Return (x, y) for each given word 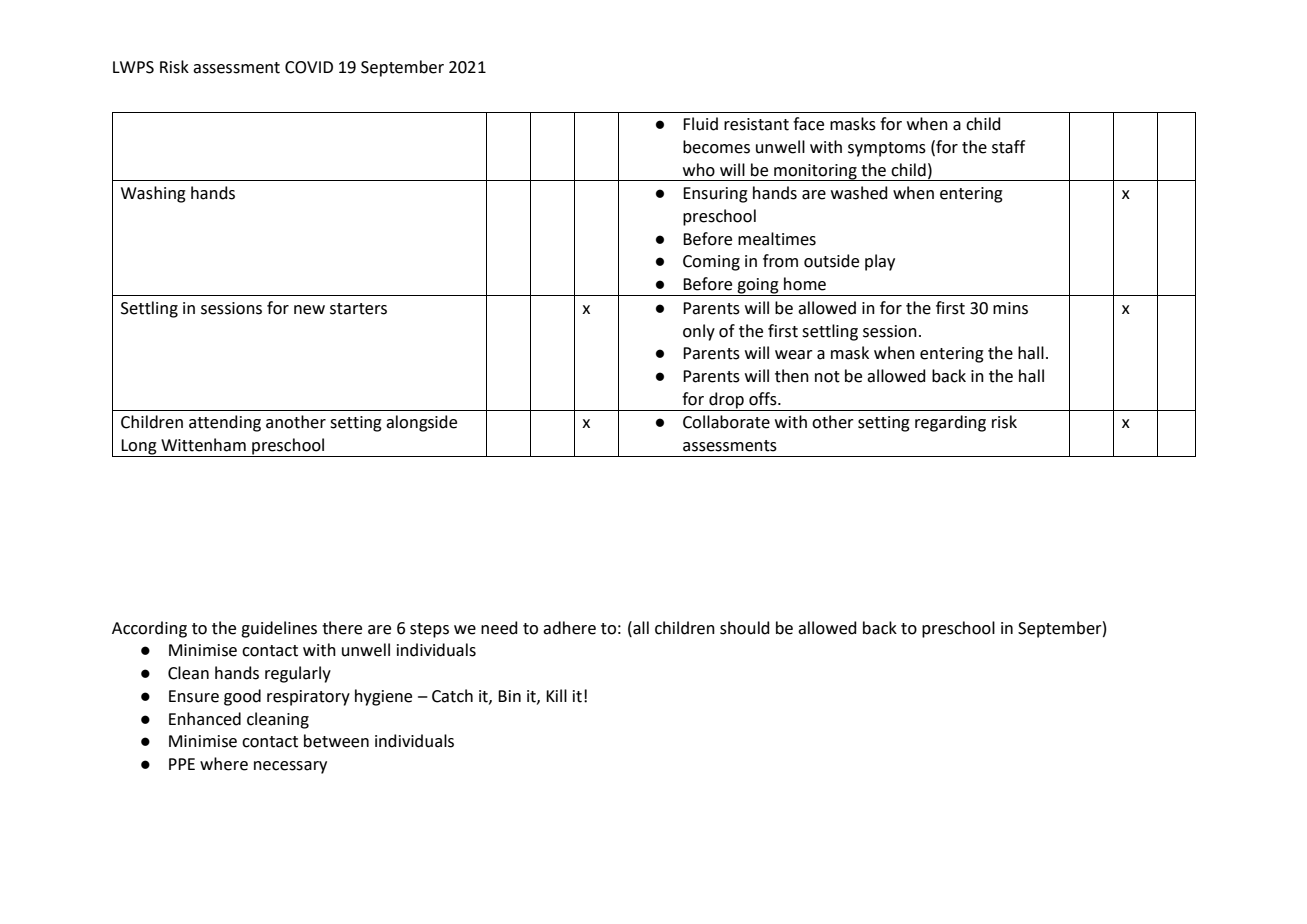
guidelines (279, 629)
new (309, 310)
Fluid (700, 124)
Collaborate (726, 422)
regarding (950, 423)
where (224, 764)
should (745, 628)
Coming (711, 263)
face (808, 124)
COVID (309, 67)
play (880, 262)
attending (225, 423)
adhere (569, 628)
